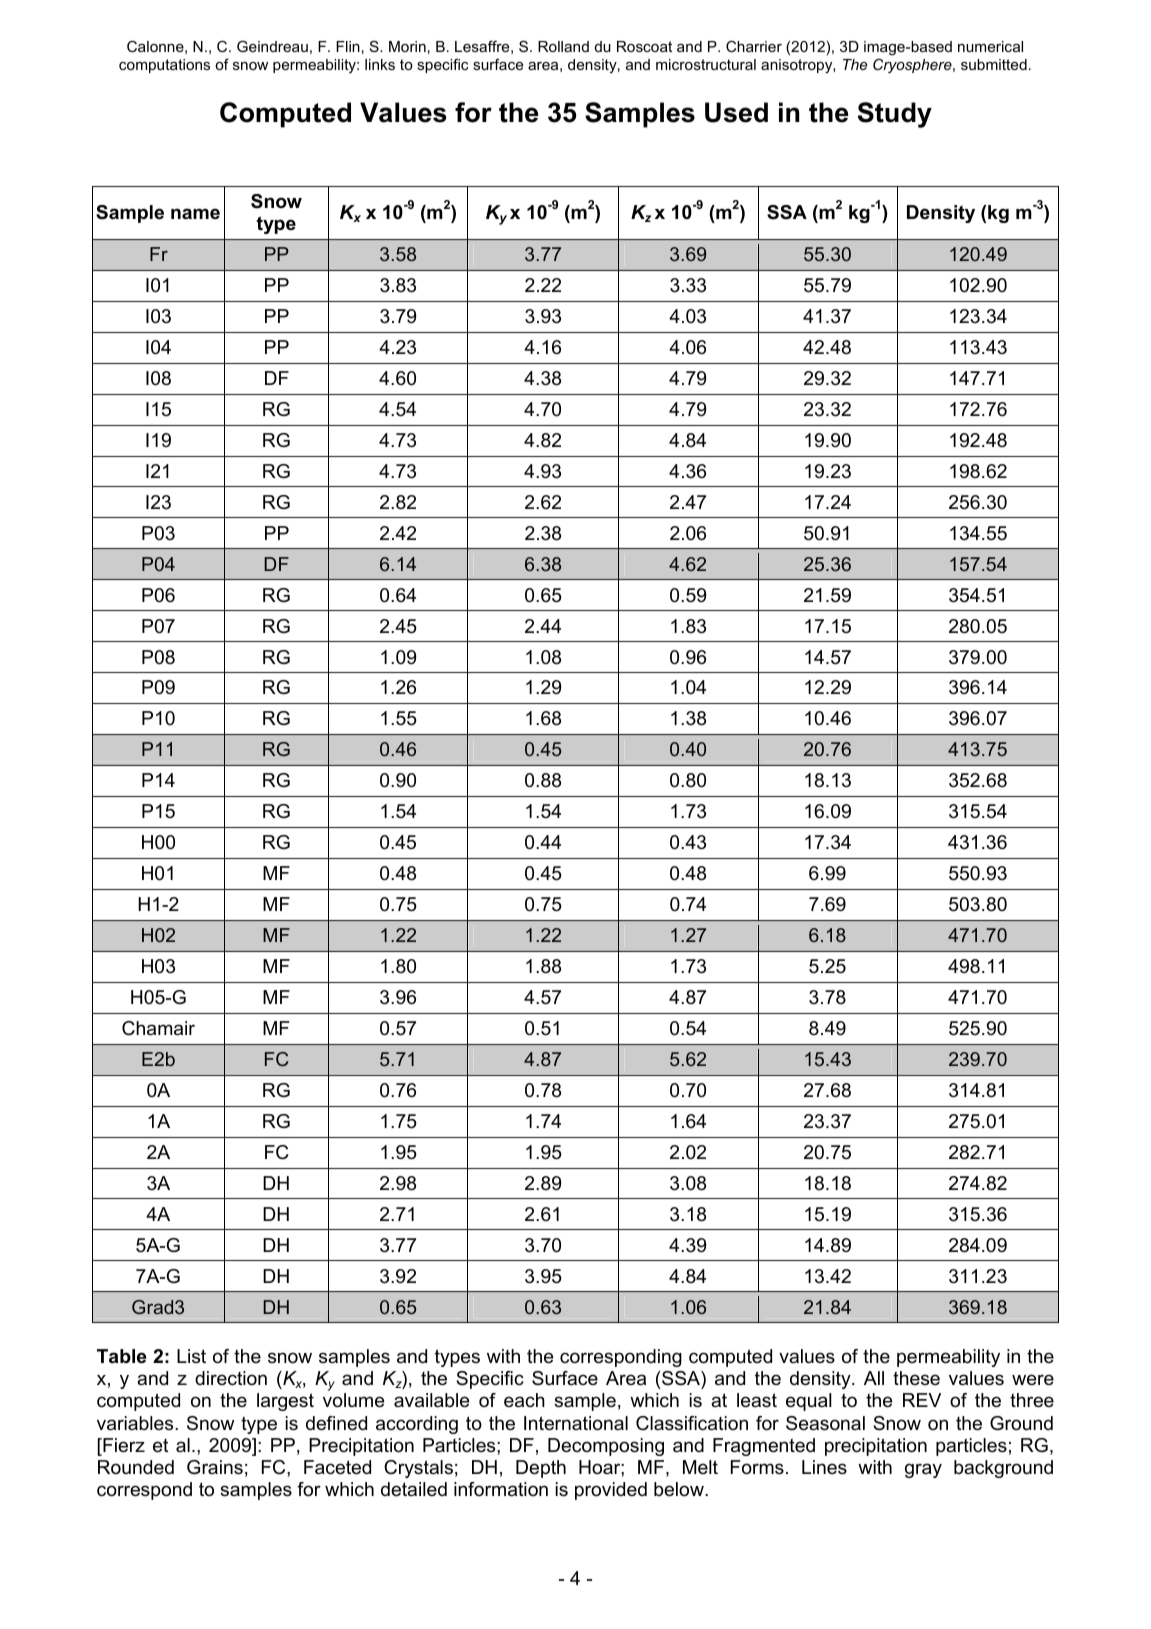 The height and width of the page is (1629, 1151). Describe the element at coordinates (215, 1467) in the page. I see `Grains` at that location.
